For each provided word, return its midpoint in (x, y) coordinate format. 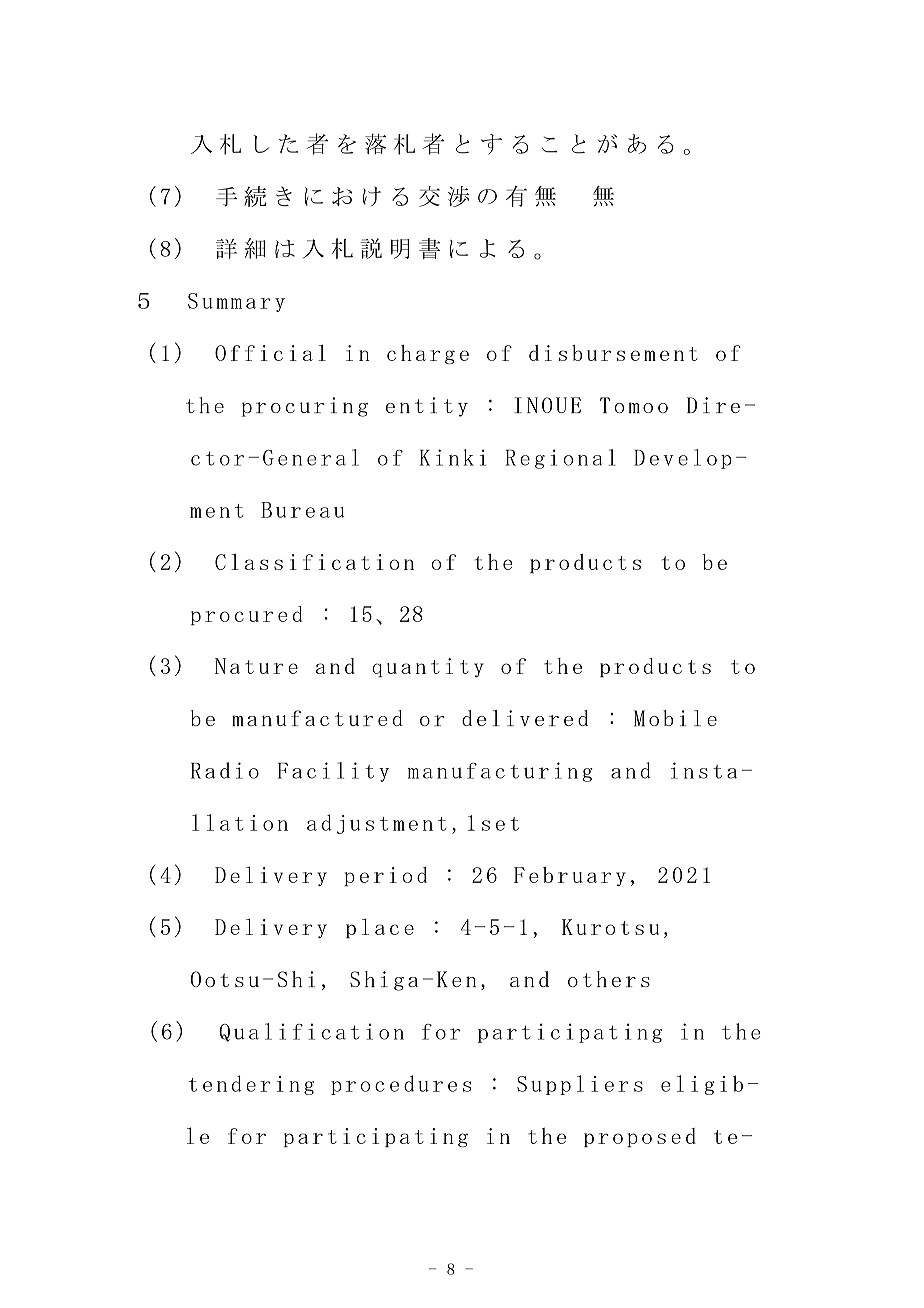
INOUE (547, 405)
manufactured (317, 718)
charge (428, 354)
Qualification (311, 1032)
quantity (428, 667)
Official (270, 352)
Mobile (675, 718)
